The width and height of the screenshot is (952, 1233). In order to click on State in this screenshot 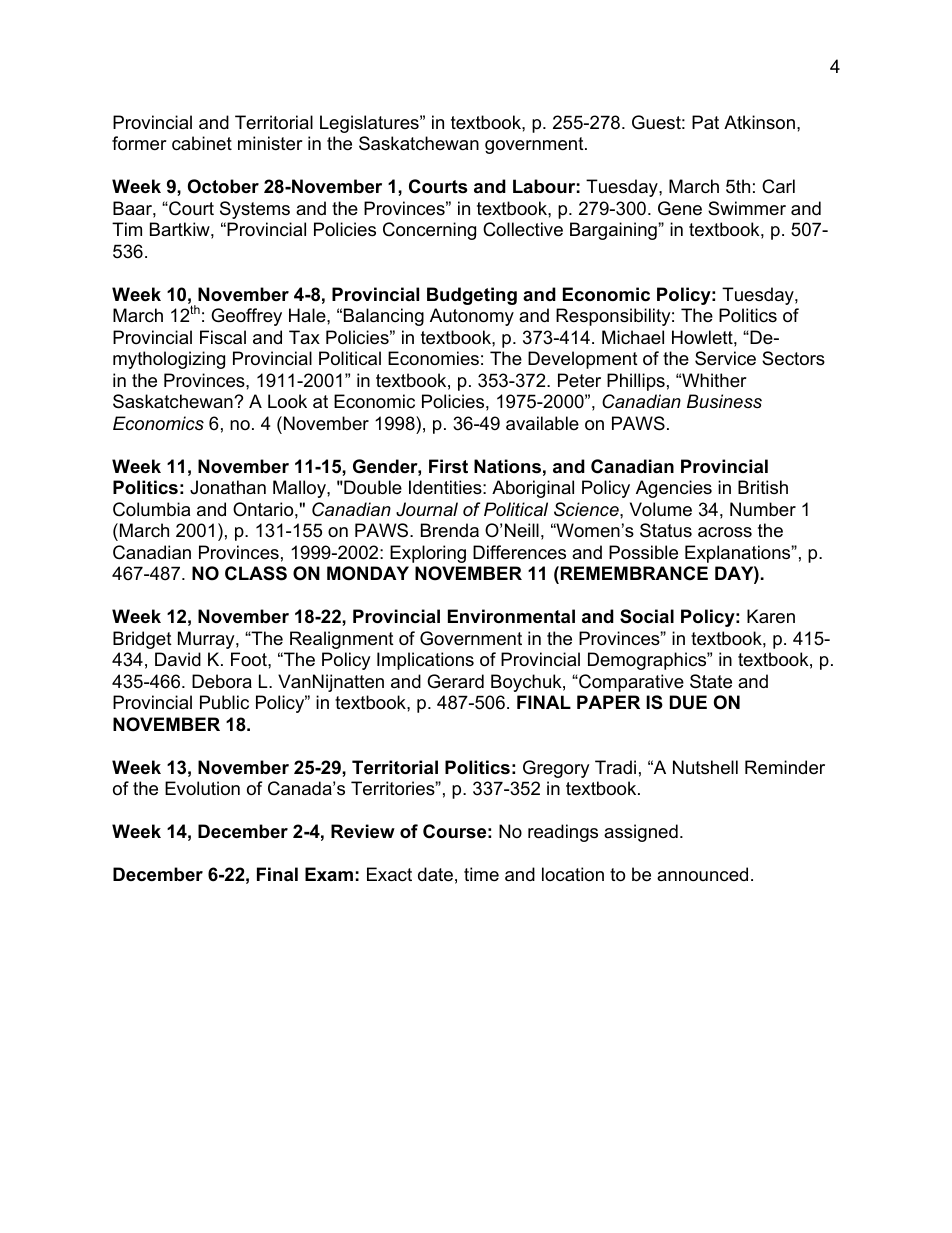, I will do `click(711, 681)`.
